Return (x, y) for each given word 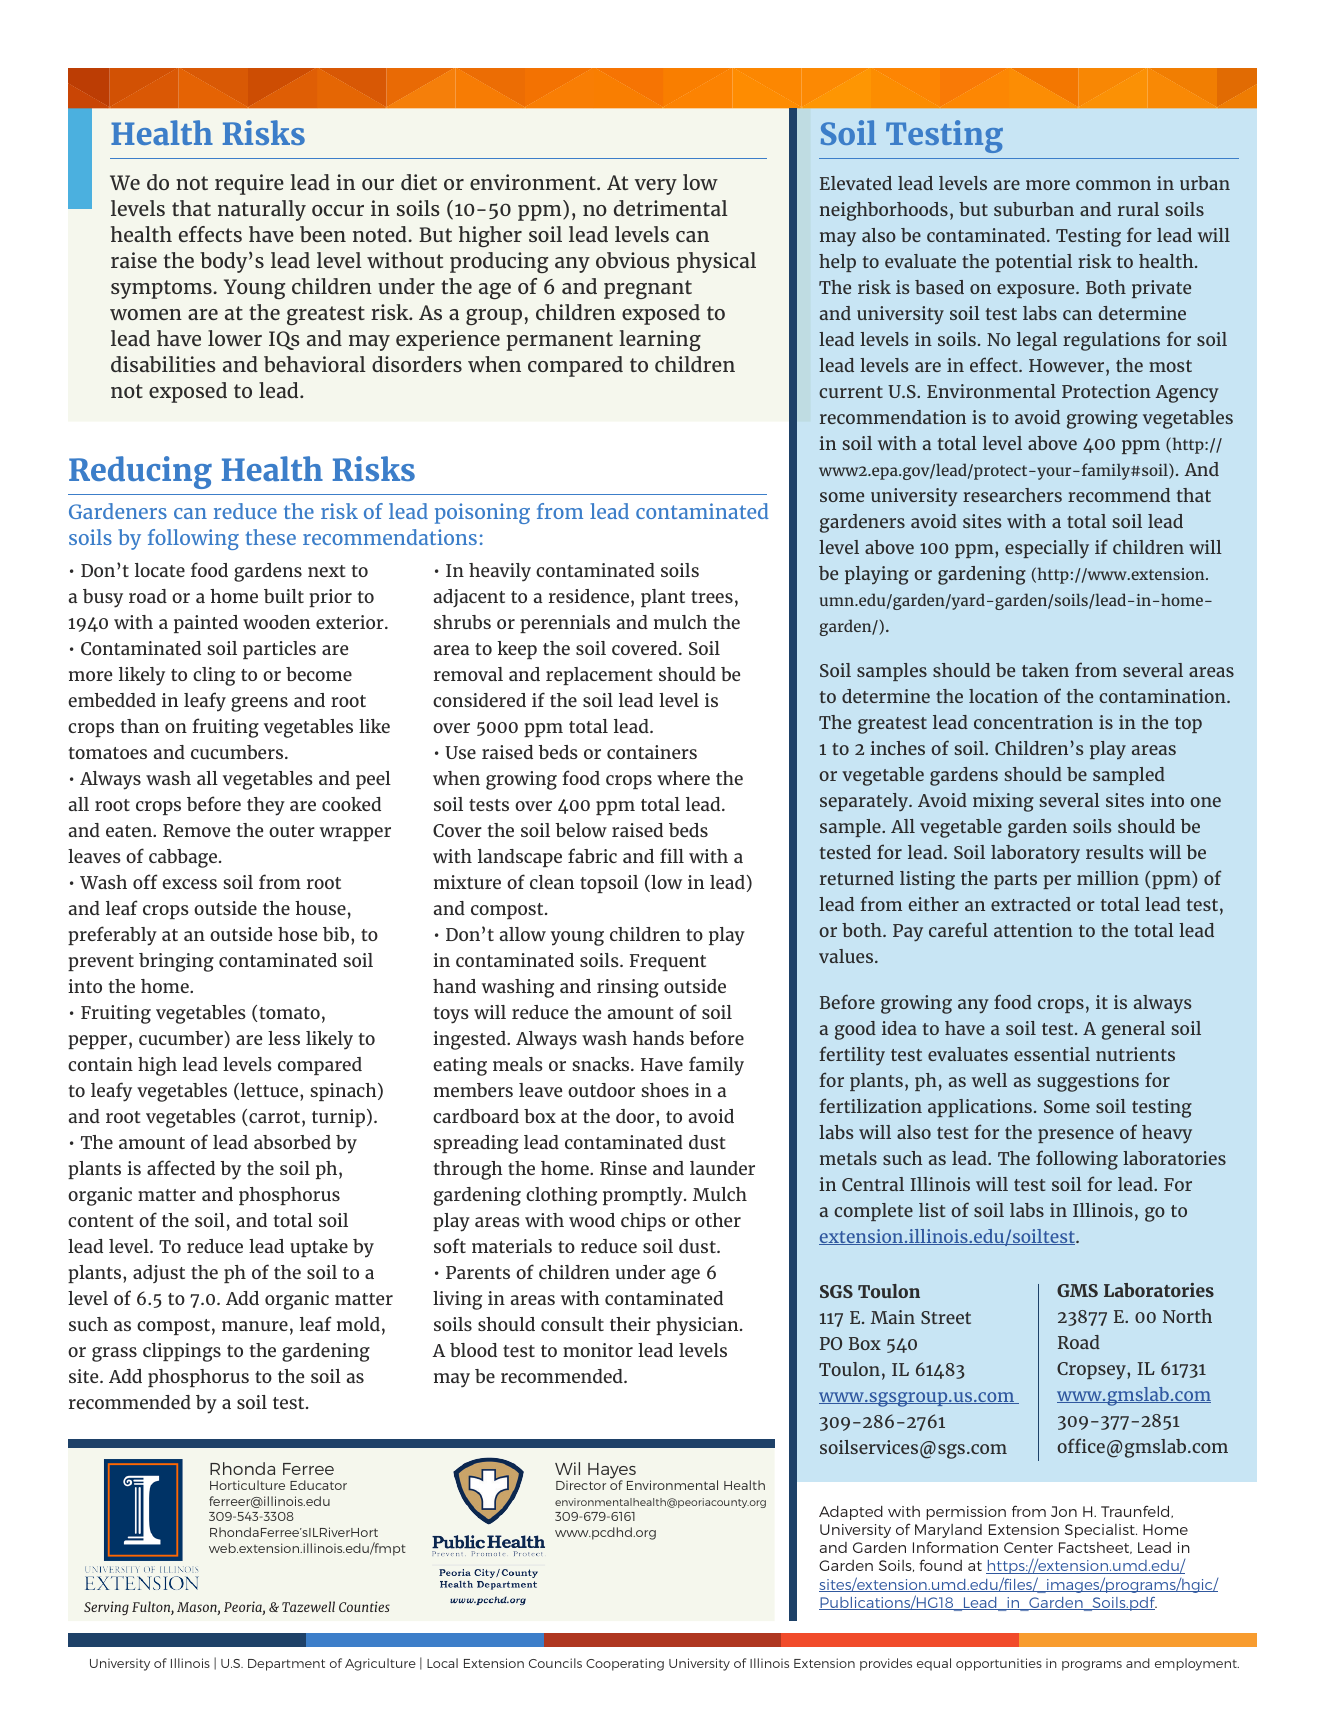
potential (1033, 263)
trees (712, 597)
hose (297, 934)
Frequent (668, 962)
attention (1033, 930)
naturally (262, 210)
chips (643, 1222)
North (1187, 1316)
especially (1047, 549)
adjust (159, 1274)
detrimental (671, 208)
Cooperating (625, 1664)
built (284, 596)
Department (286, 1665)
